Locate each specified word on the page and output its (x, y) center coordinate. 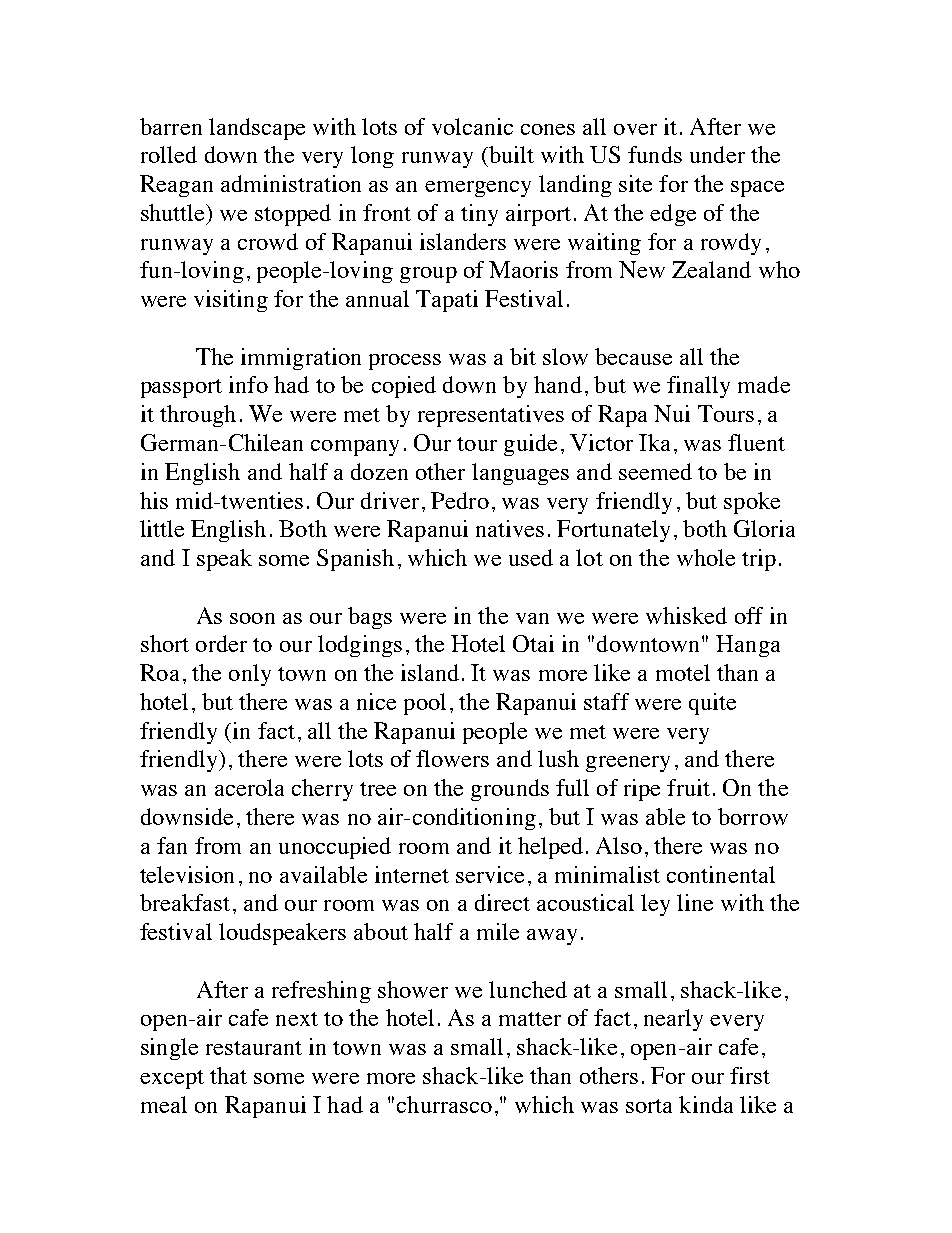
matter (530, 1019)
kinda (706, 1104)
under (717, 154)
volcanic (472, 126)
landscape (257, 129)
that (228, 1075)
